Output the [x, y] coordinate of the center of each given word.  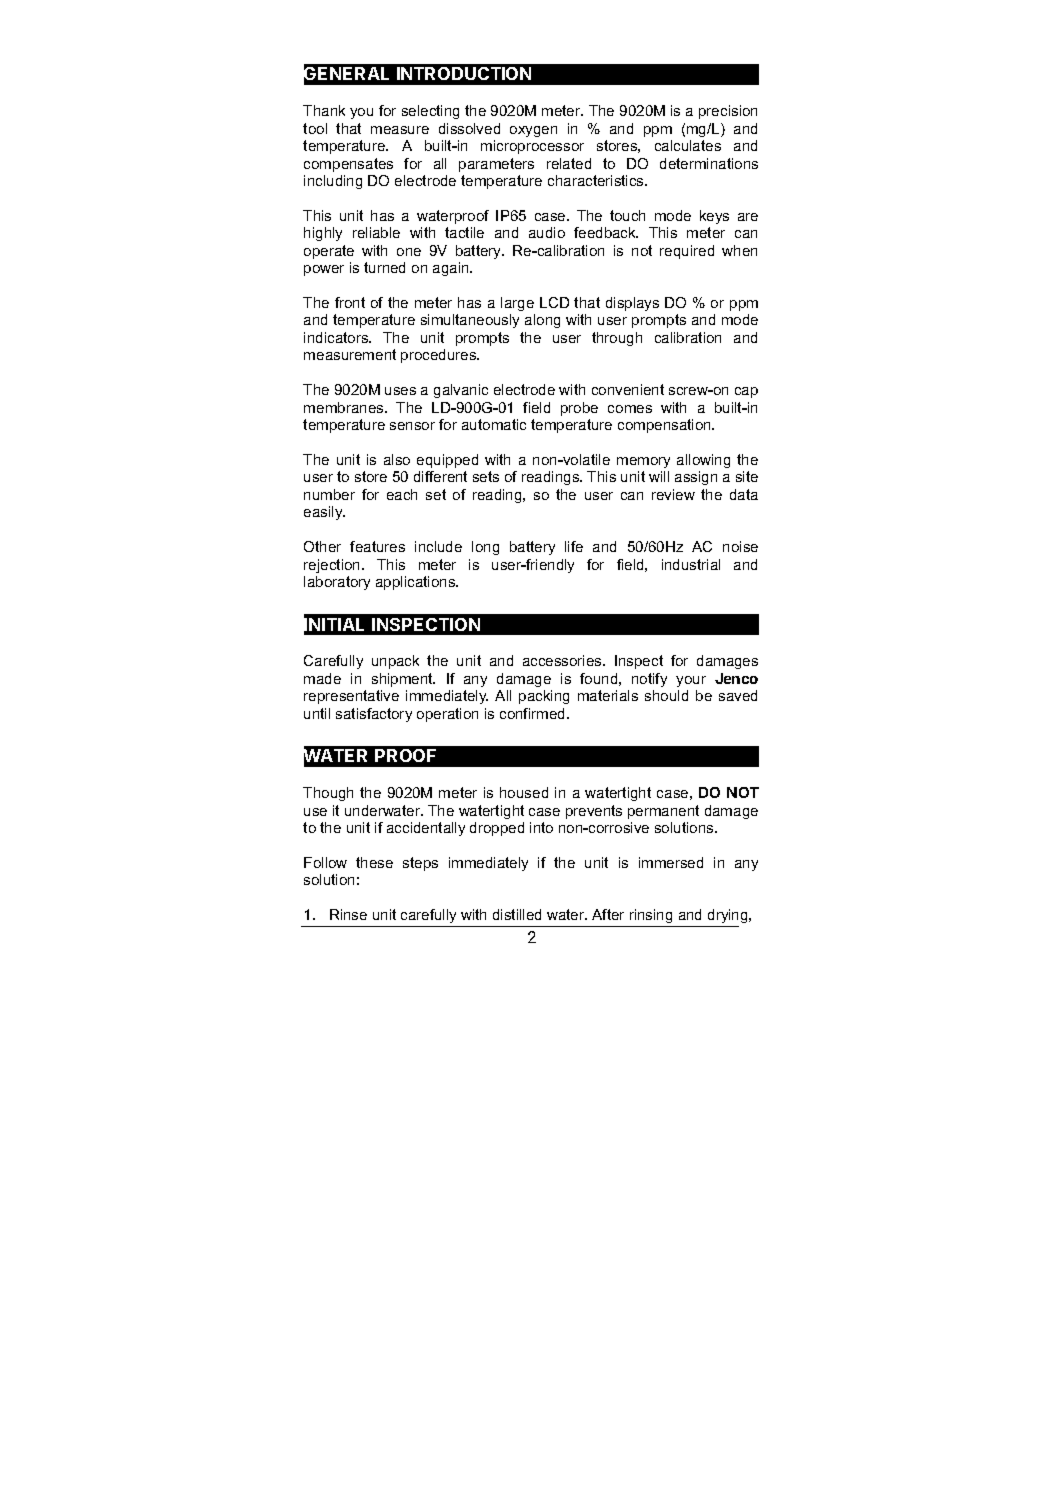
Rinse [348, 914]
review [673, 494]
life [574, 546]
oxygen [533, 131]
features [377, 546]
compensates [348, 165]
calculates [688, 145]
